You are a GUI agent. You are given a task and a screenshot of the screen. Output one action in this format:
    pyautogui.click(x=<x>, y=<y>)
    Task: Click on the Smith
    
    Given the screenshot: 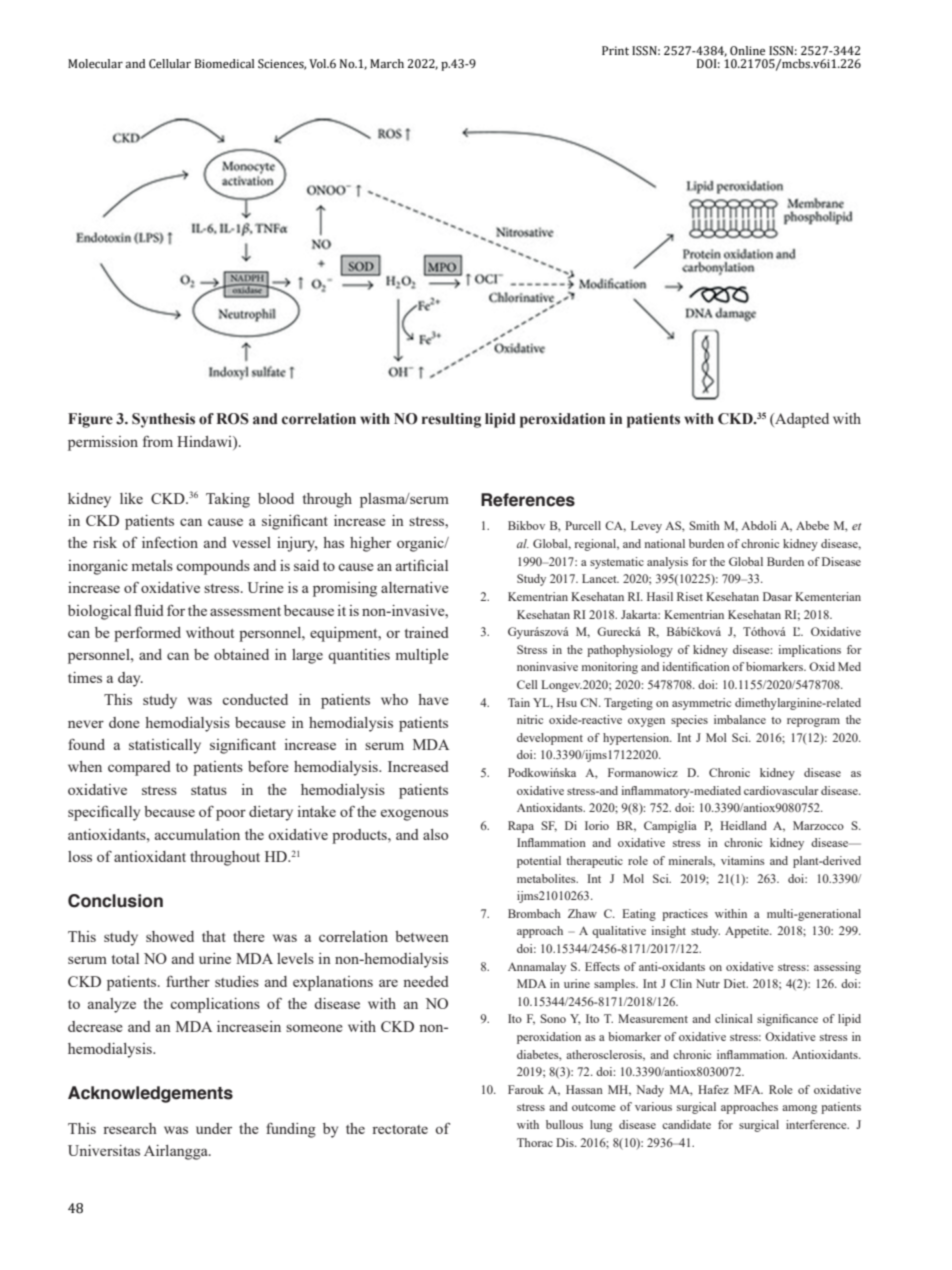 What is the action you would take?
    pyautogui.click(x=704, y=525)
